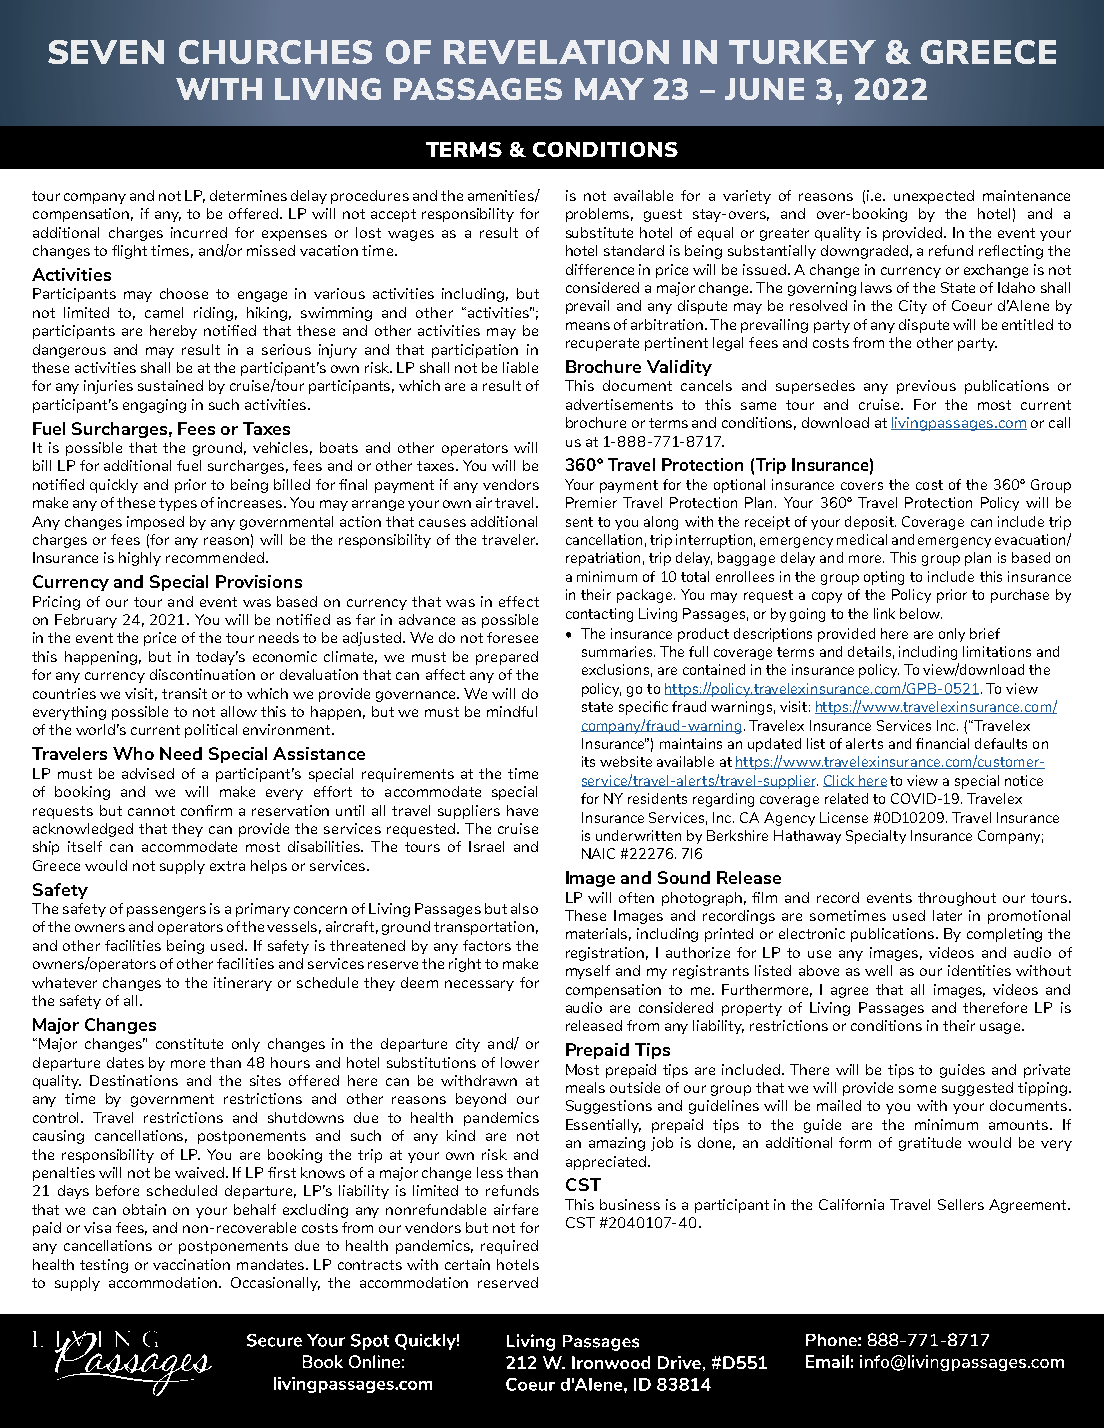 The height and width of the document is (1428, 1104). Describe the element at coordinates (148, 773) in the document. I see `advised` at that location.
